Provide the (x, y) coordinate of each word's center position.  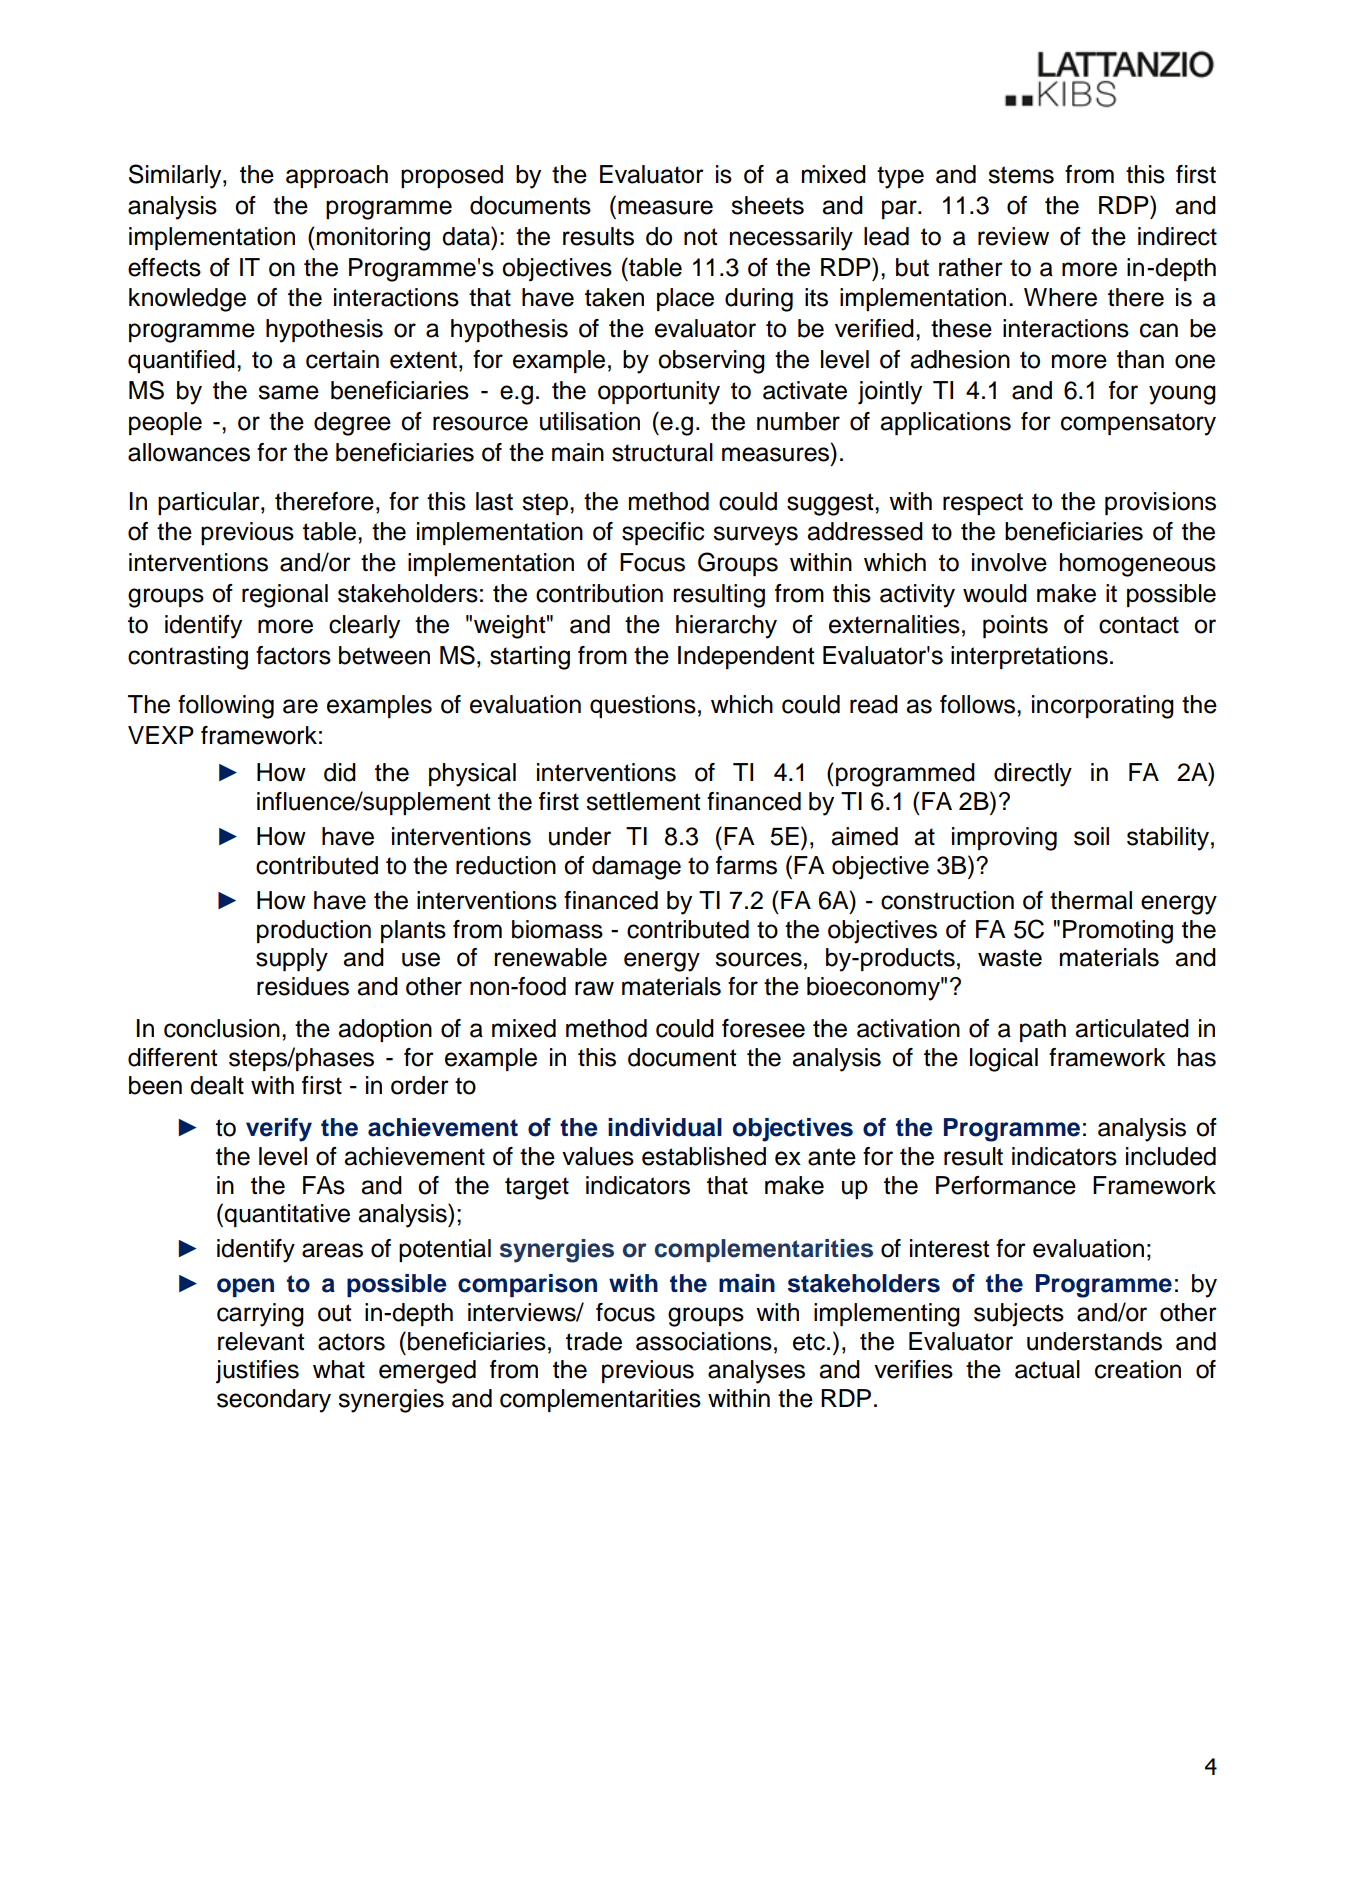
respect (983, 504)
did (340, 772)
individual (665, 1127)
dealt (217, 1085)
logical (1004, 1060)
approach (337, 176)
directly (1033, 775)
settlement (643, 801)
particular (210, 503)
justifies (257, 1372)
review (1013, 236)
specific (663, 533)
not (700, 237)
